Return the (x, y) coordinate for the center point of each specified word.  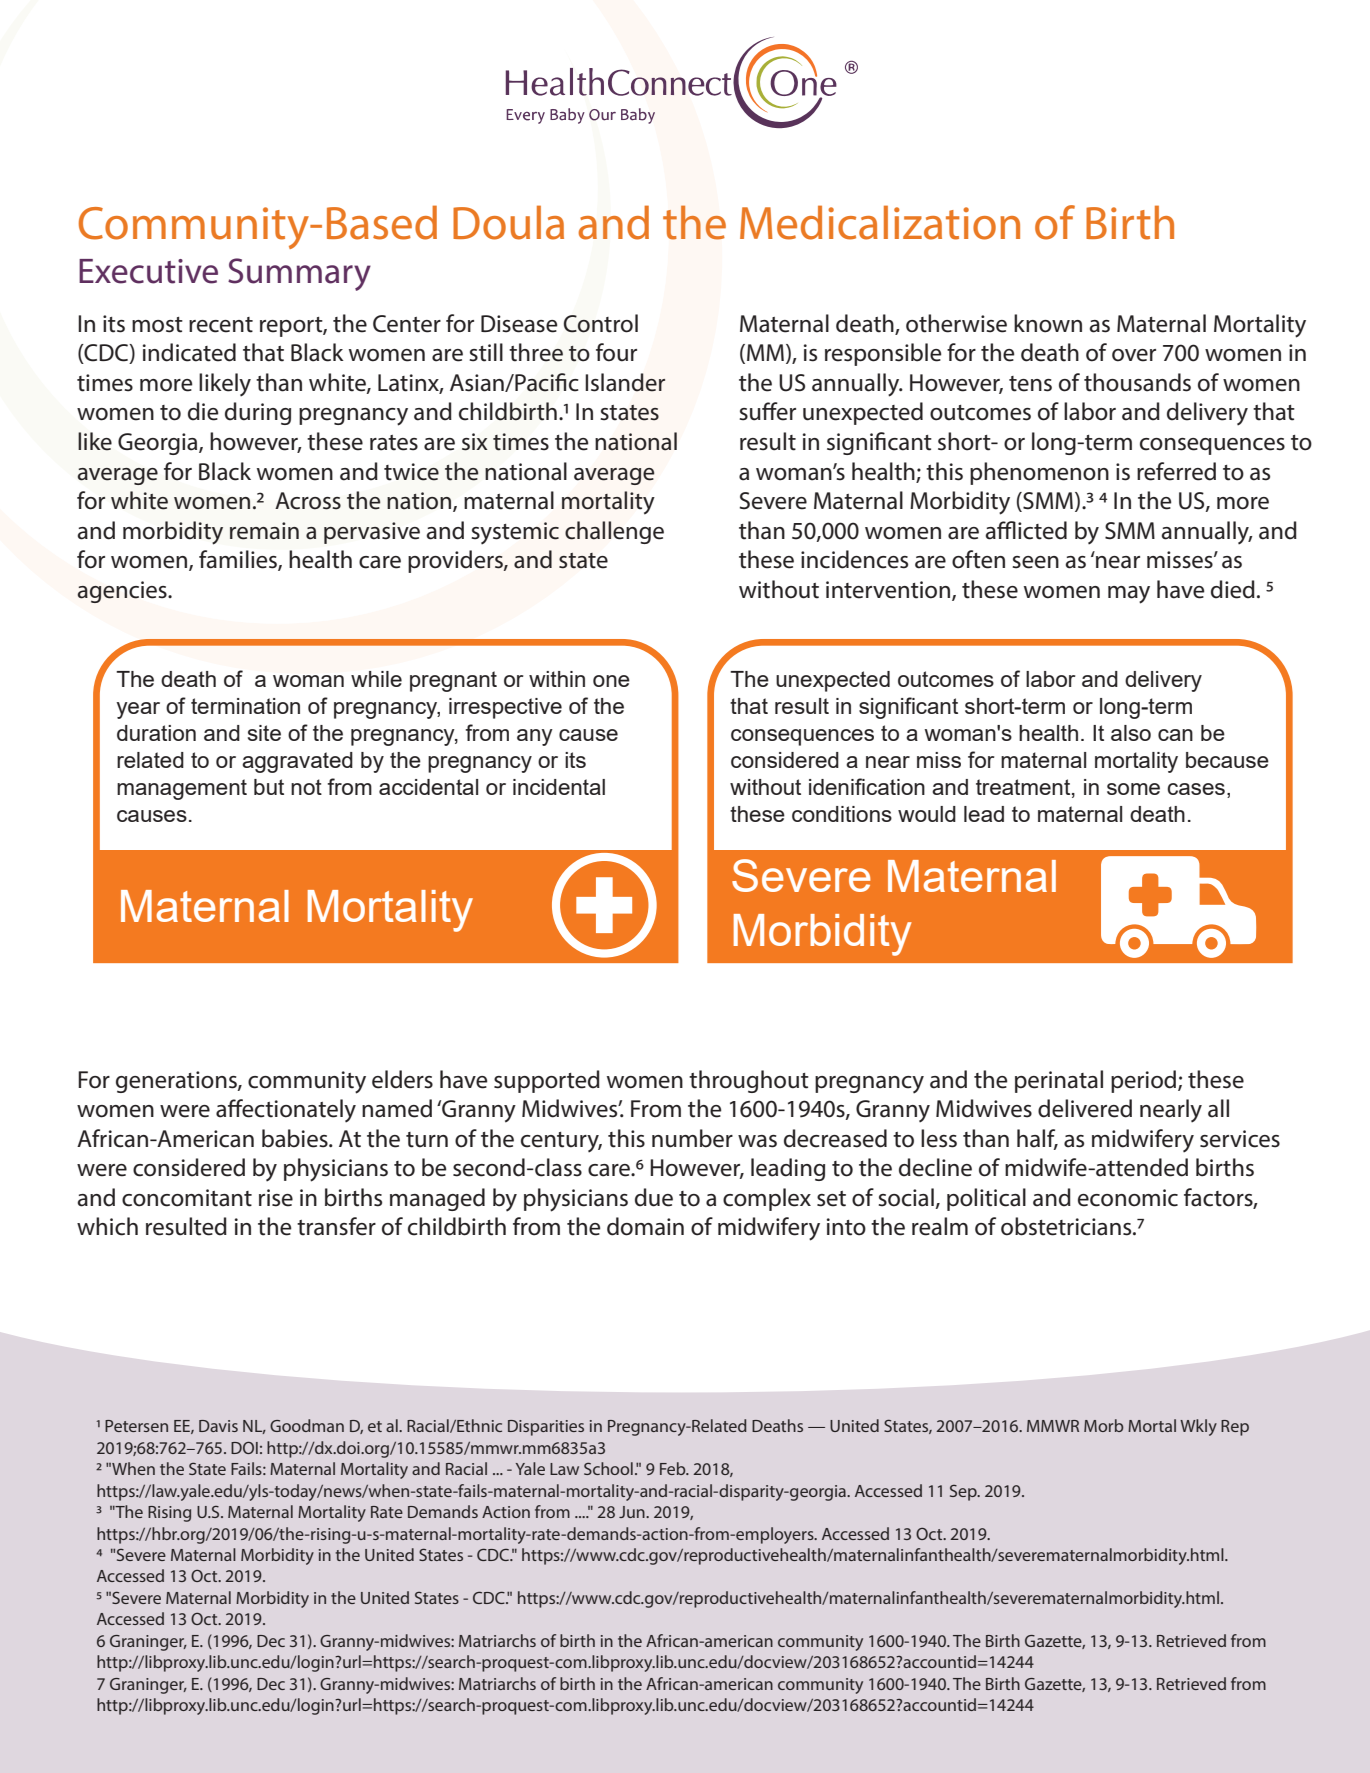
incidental (559, 787)
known (1048, 323)
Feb (674, 1468)
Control (601, 323)
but (269, 787)
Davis (218, 1426)
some (1133, 789)
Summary (299, 274)
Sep (964, 1493)
